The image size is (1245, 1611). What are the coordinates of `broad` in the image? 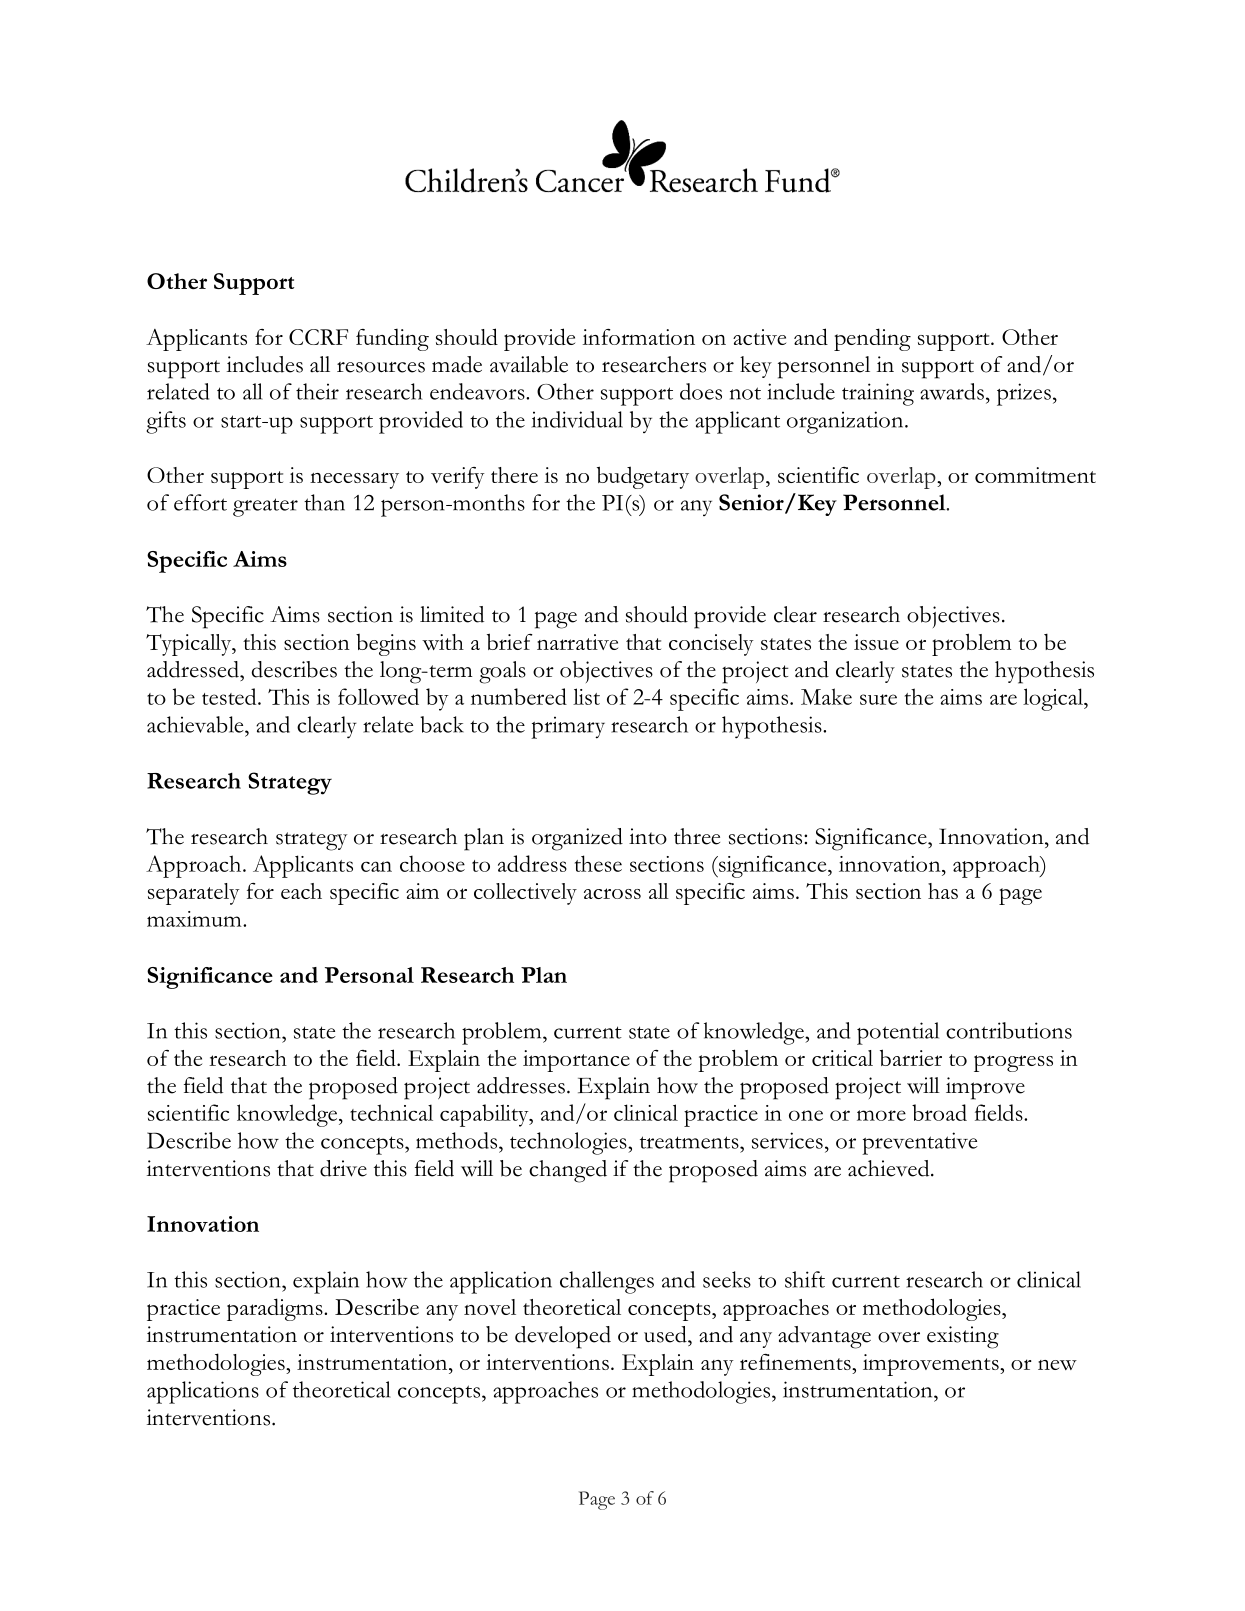 It's located at (939, 1112).
